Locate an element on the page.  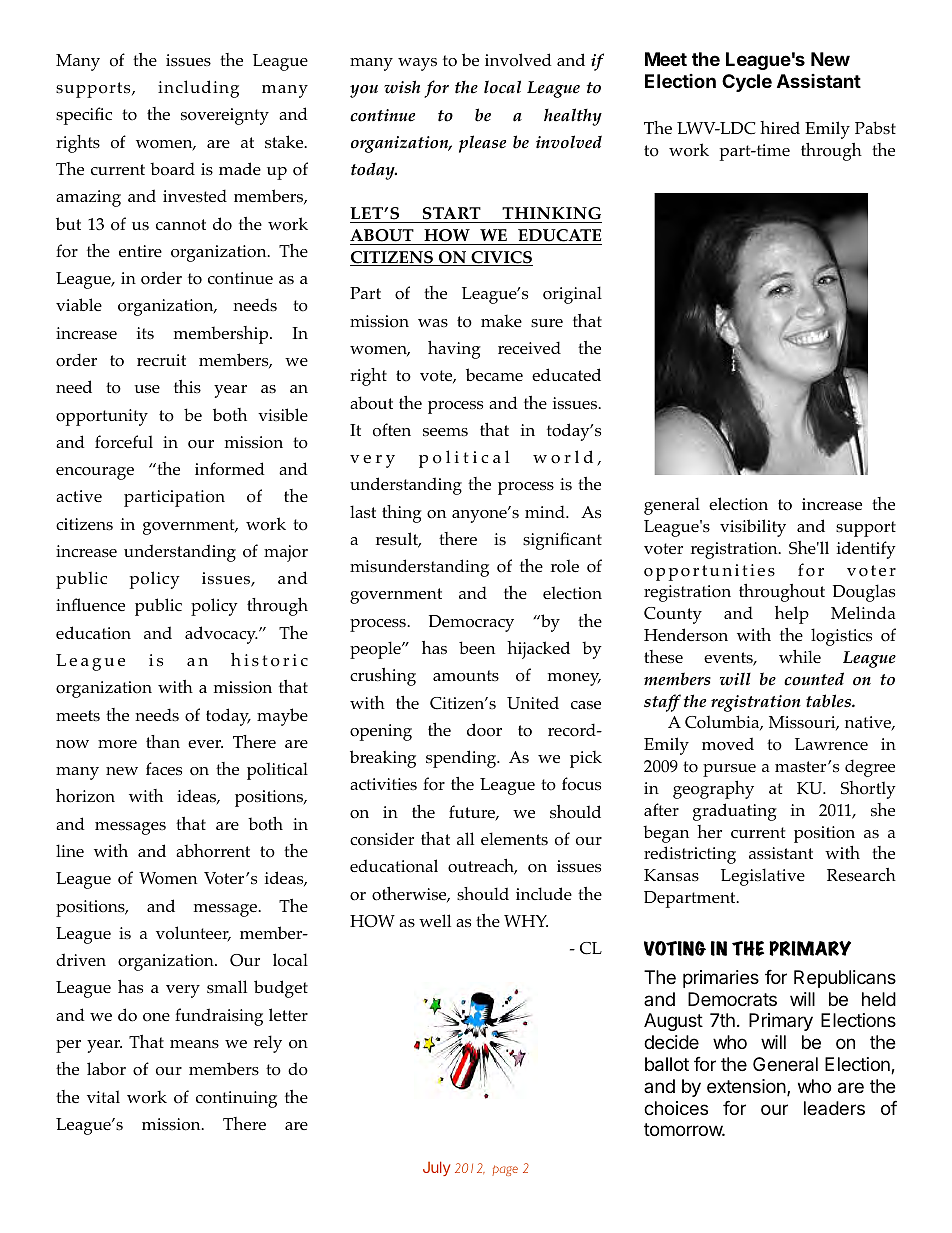
Democracy is located at coordinates (471, 623).
